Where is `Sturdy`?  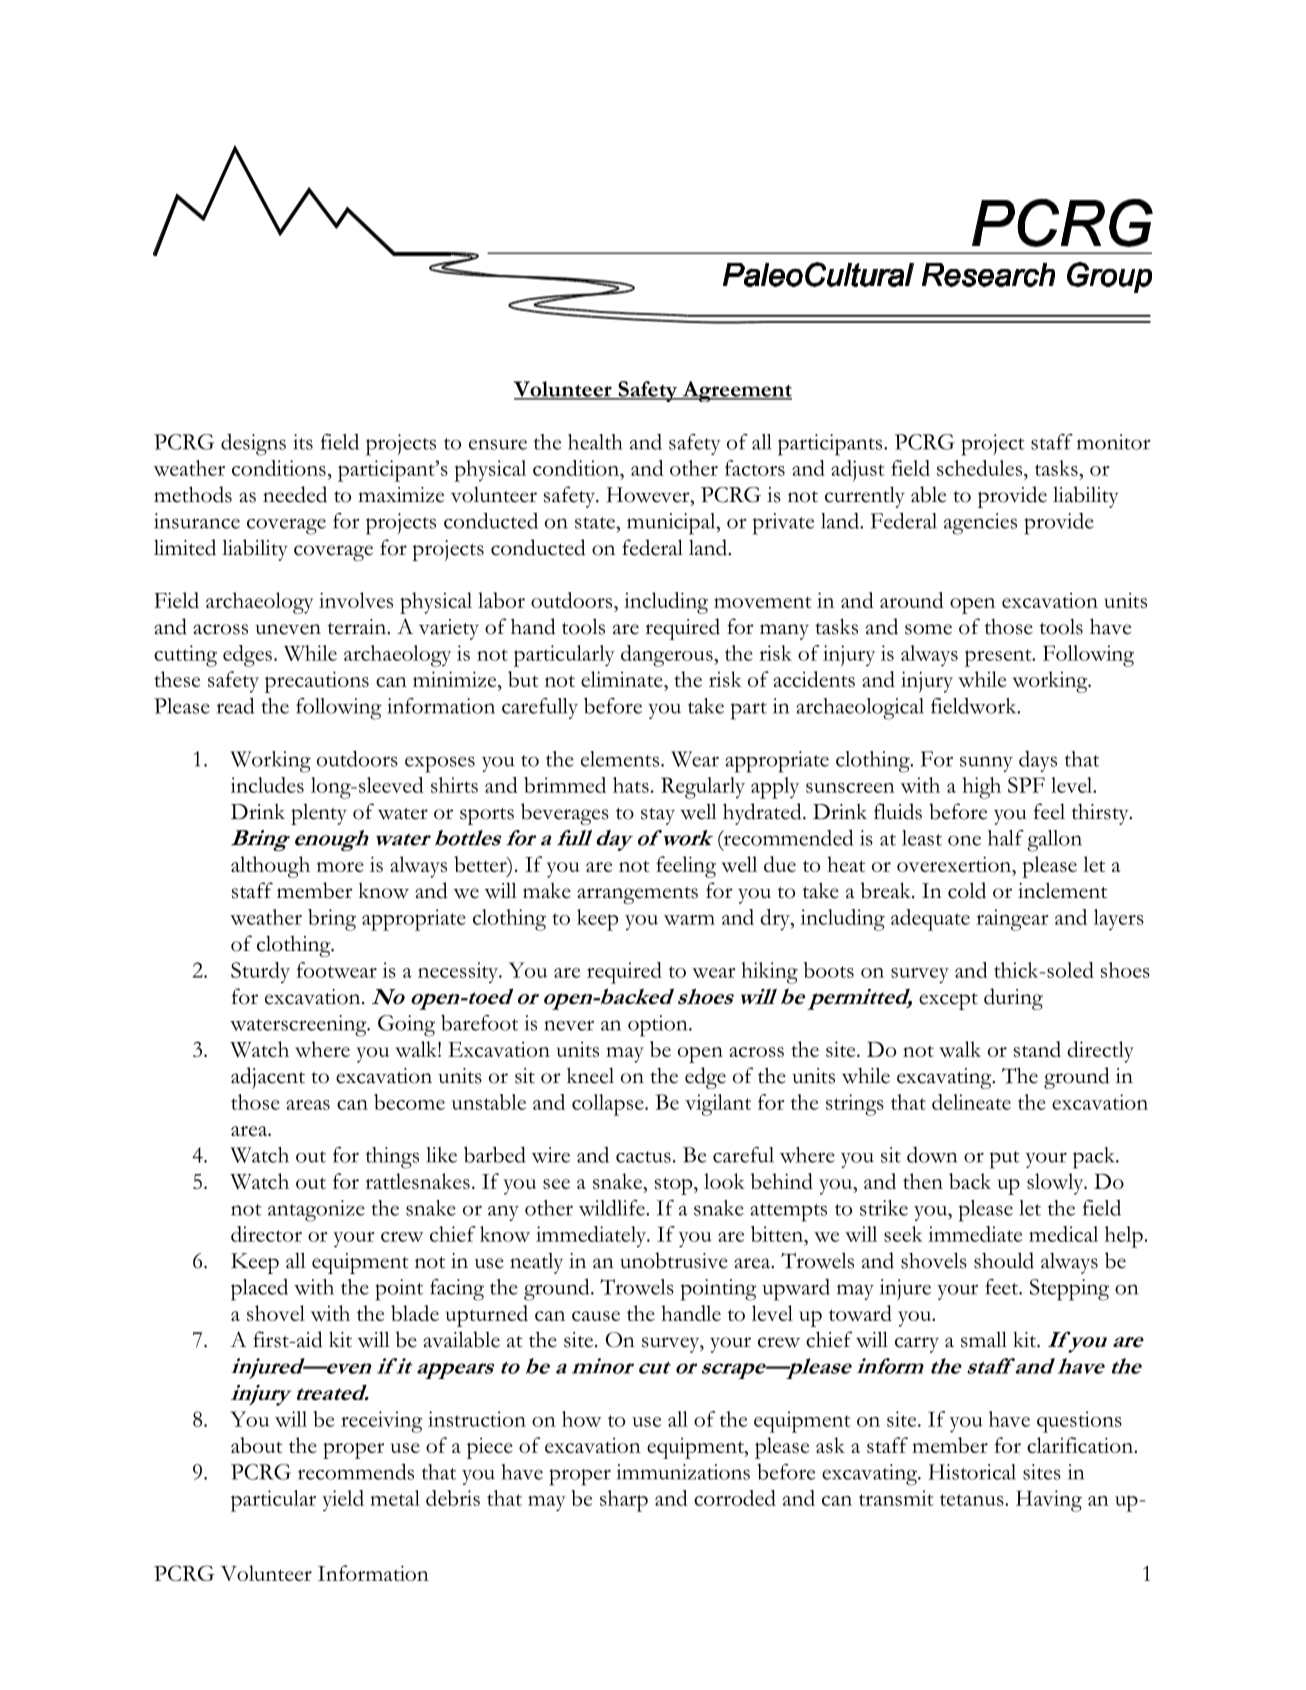 Sturdy is located at coordinates (260, 973).
